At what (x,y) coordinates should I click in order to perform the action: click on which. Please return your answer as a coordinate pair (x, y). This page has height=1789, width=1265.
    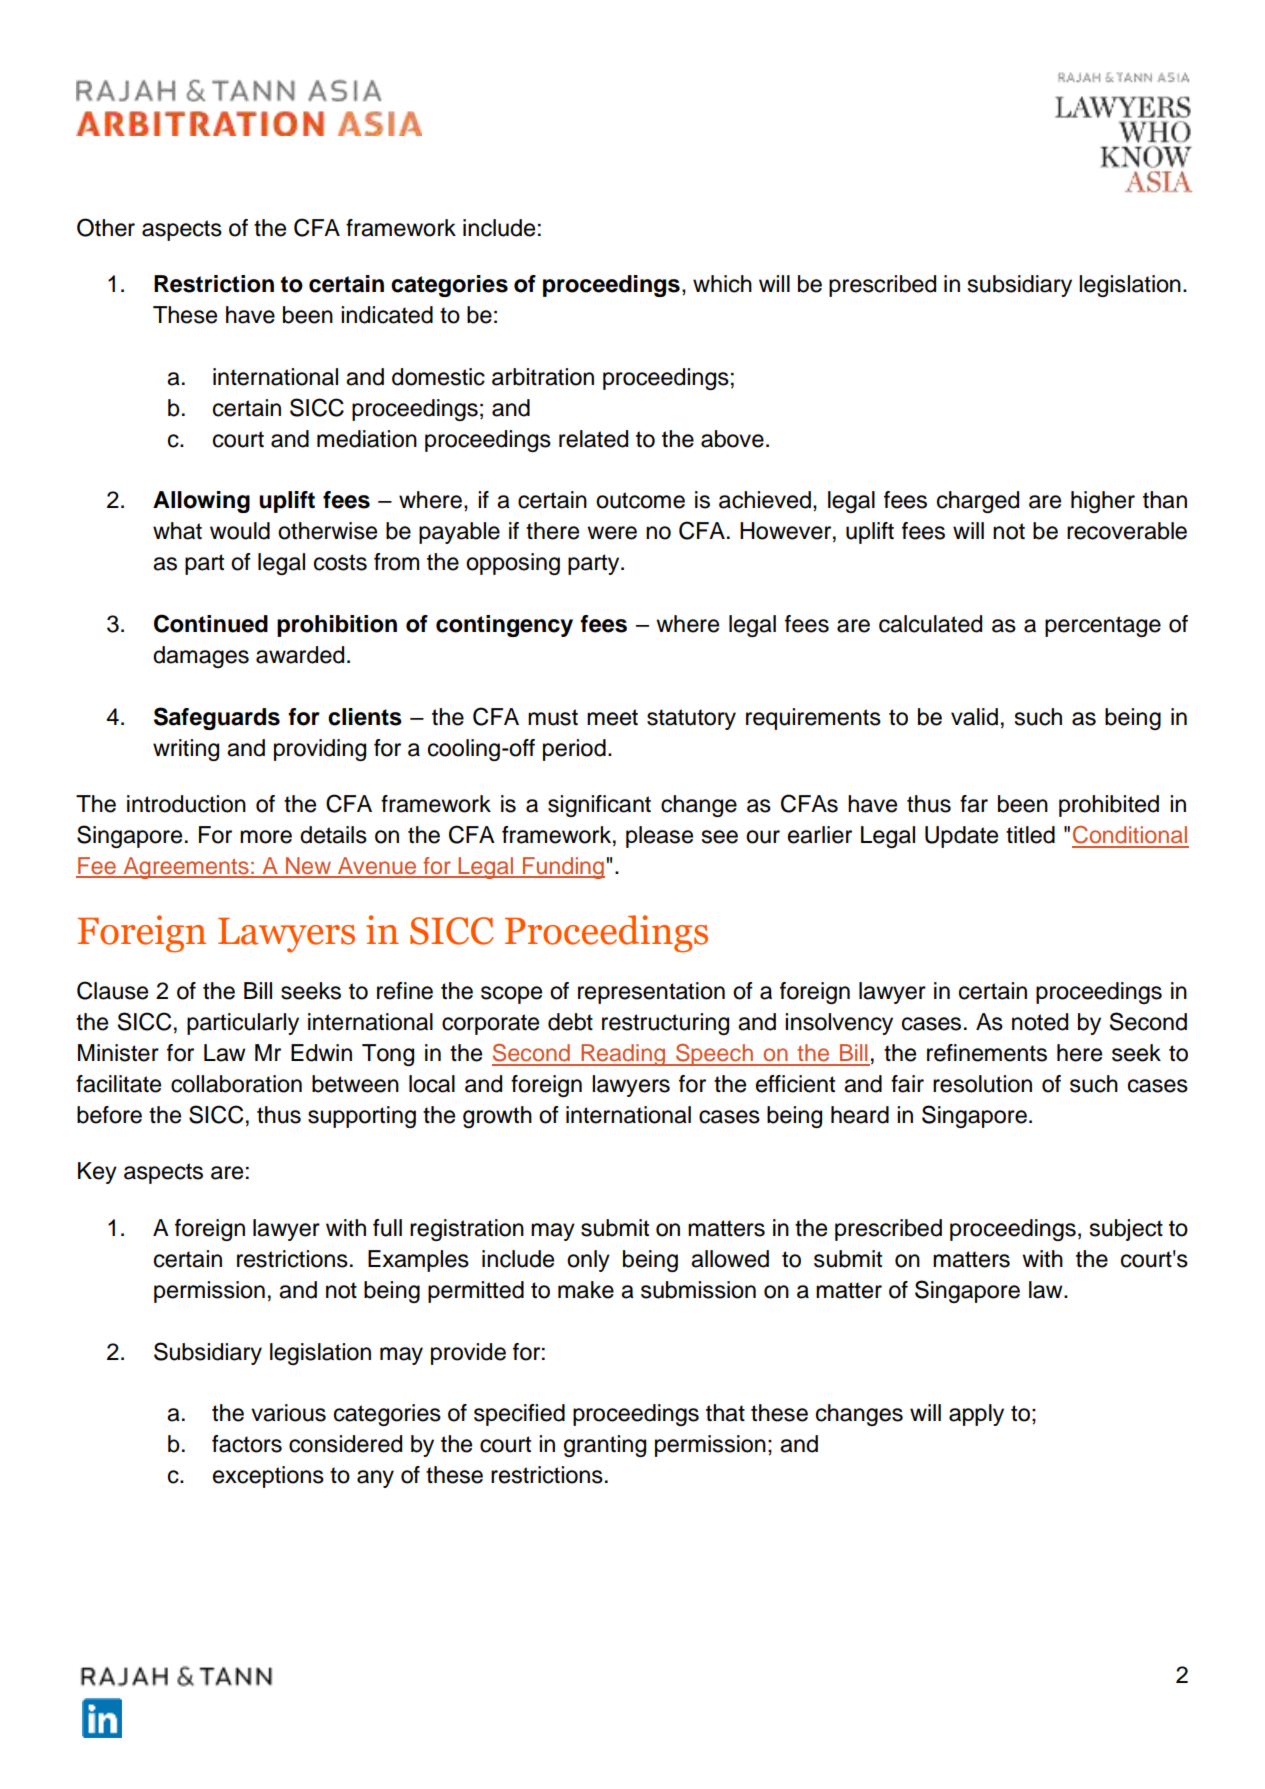
    Looking at the image, I should click on (722, 284).
